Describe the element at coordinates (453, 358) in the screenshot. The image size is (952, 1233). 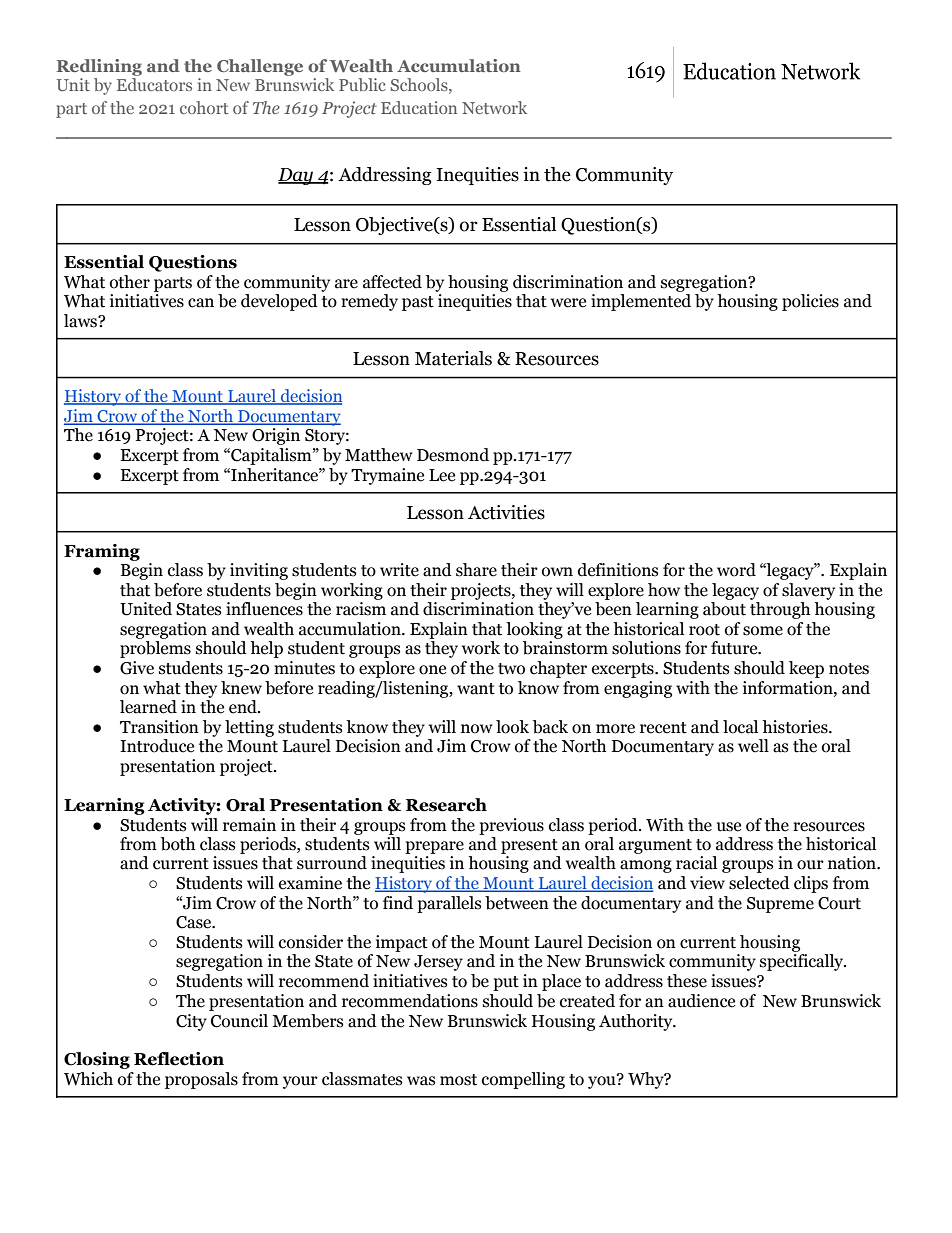
I see `Materials` at that location.
